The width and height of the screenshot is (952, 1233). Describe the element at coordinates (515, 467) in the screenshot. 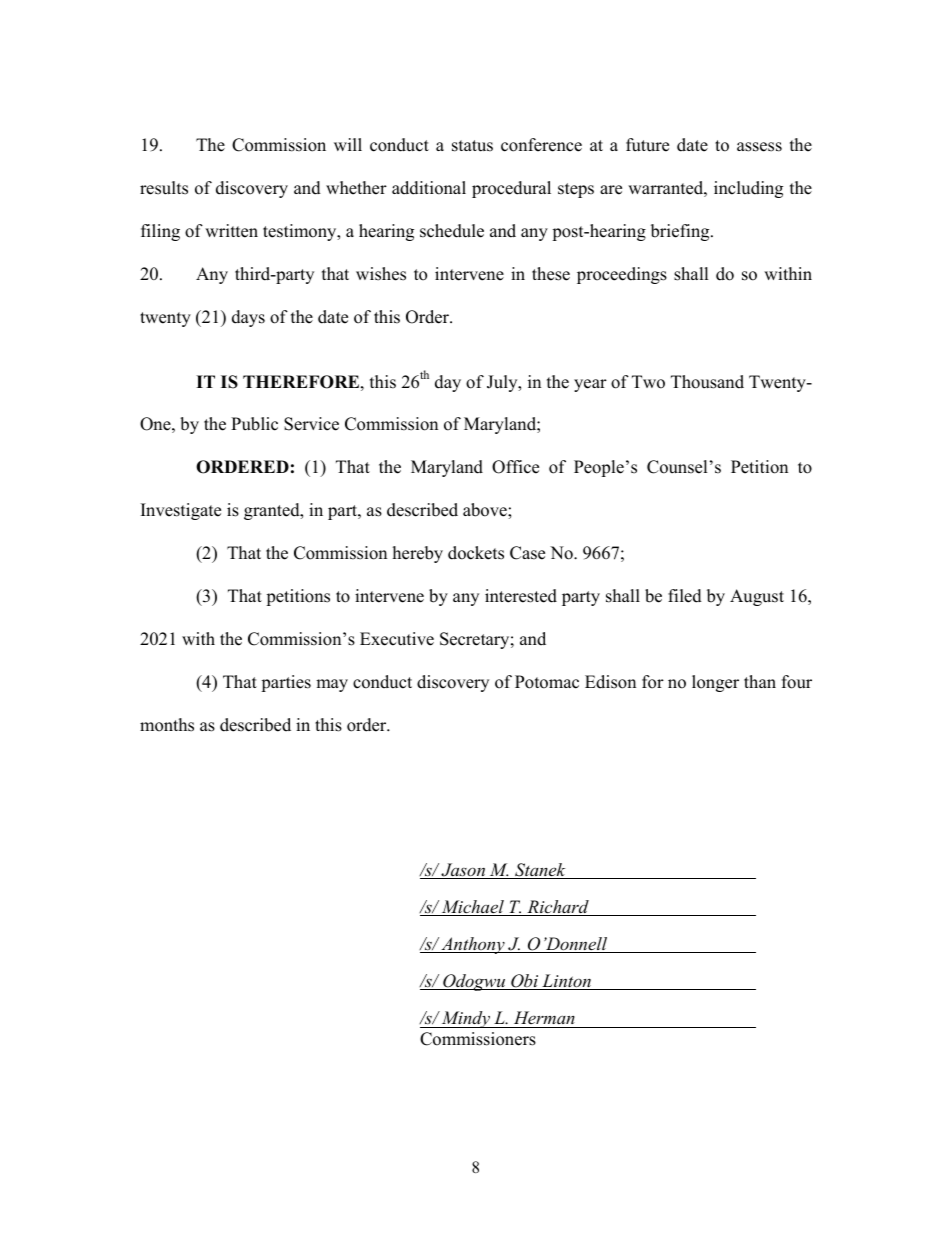

I see `Office` at that location.
